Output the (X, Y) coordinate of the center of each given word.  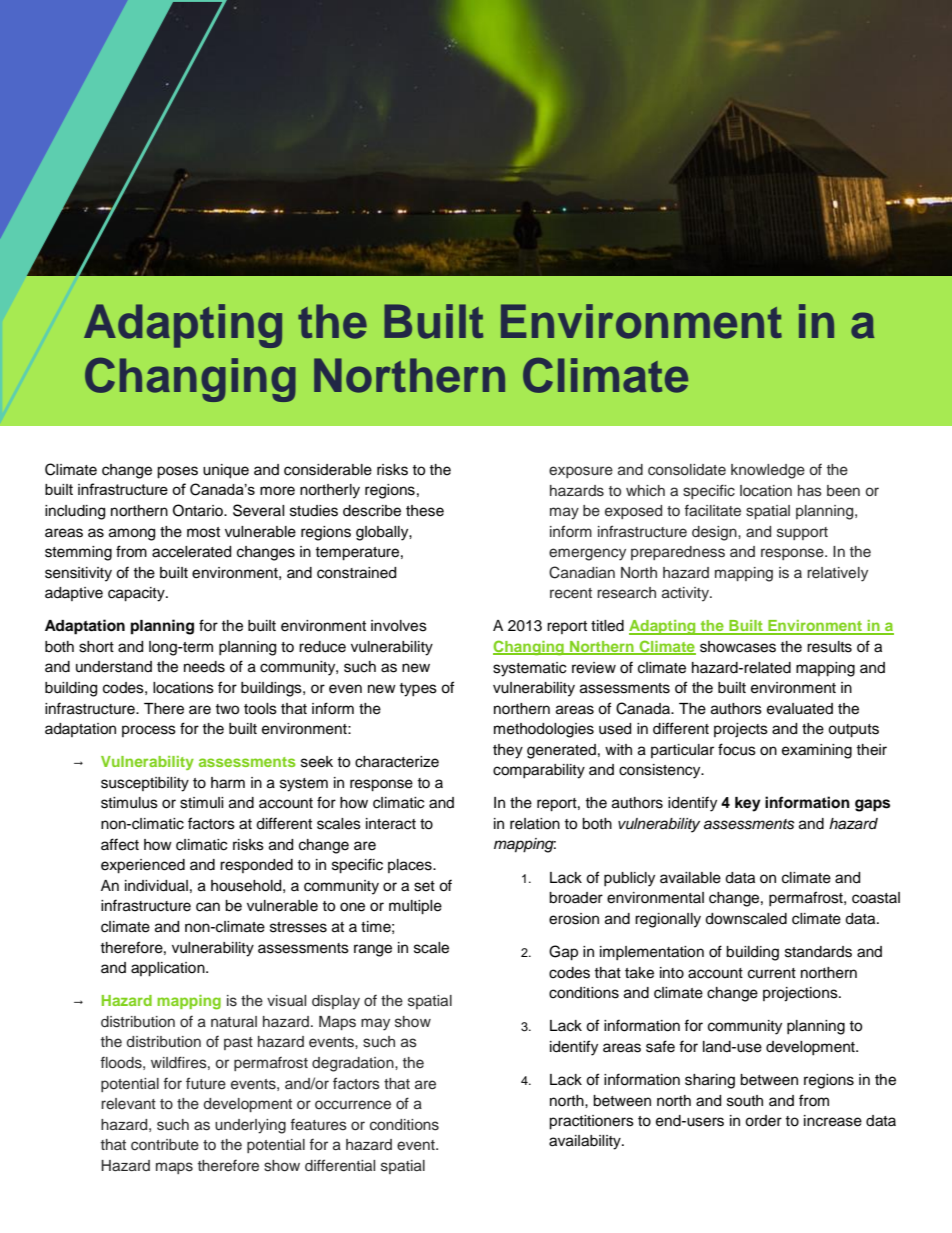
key (748, 804)
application (169, 969)
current (772, 973)
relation (535, 824)
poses (177, 472)
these (425, 511)
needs (204, 667)
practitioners (591, 1122)
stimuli (202, 803)
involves (399, 626)
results (829, 647)
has (810, 491)
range (373, 950)
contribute (165, 1145)
